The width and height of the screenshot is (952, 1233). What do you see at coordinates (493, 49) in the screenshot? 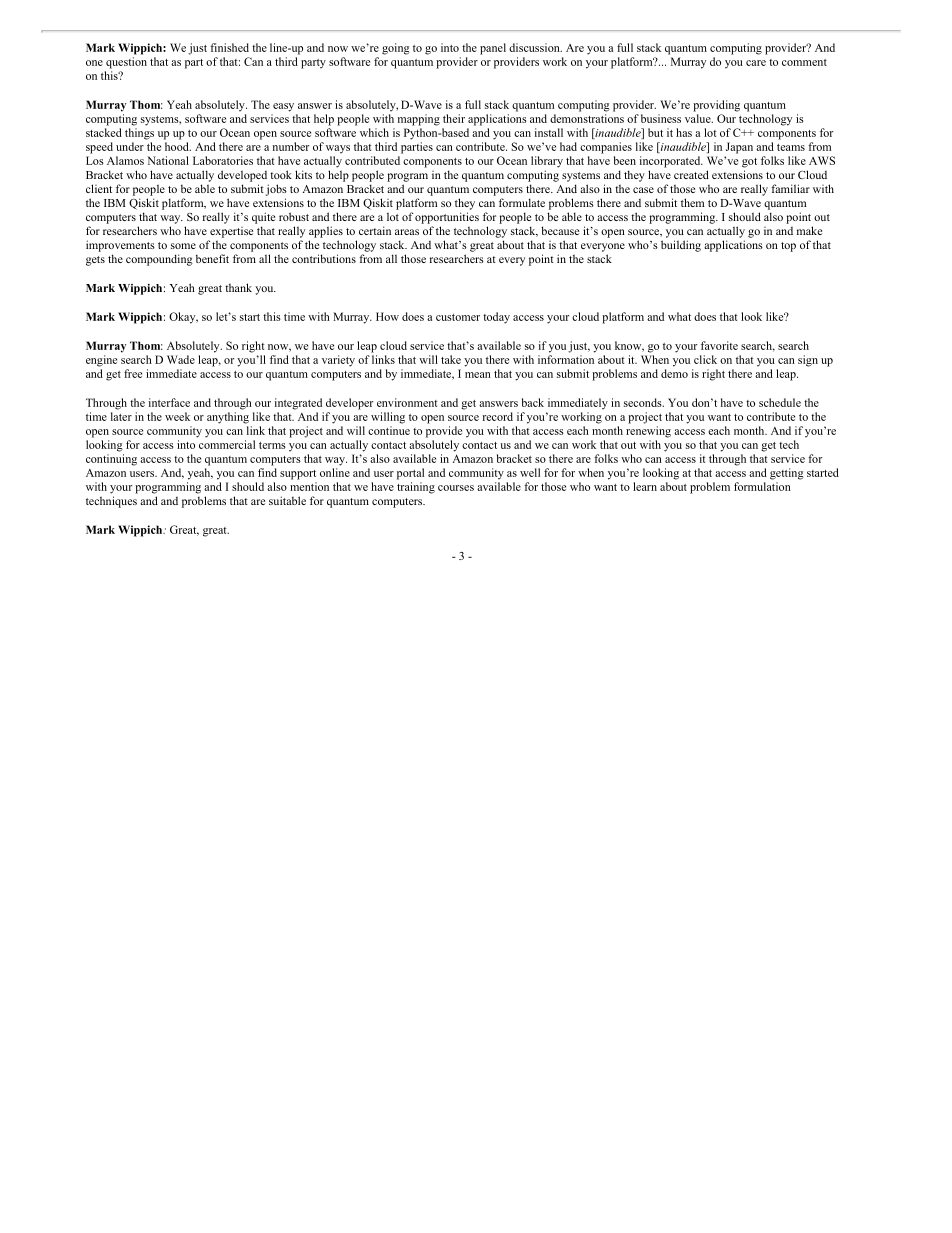
I see `panel` at bounding box center [493, 49].
